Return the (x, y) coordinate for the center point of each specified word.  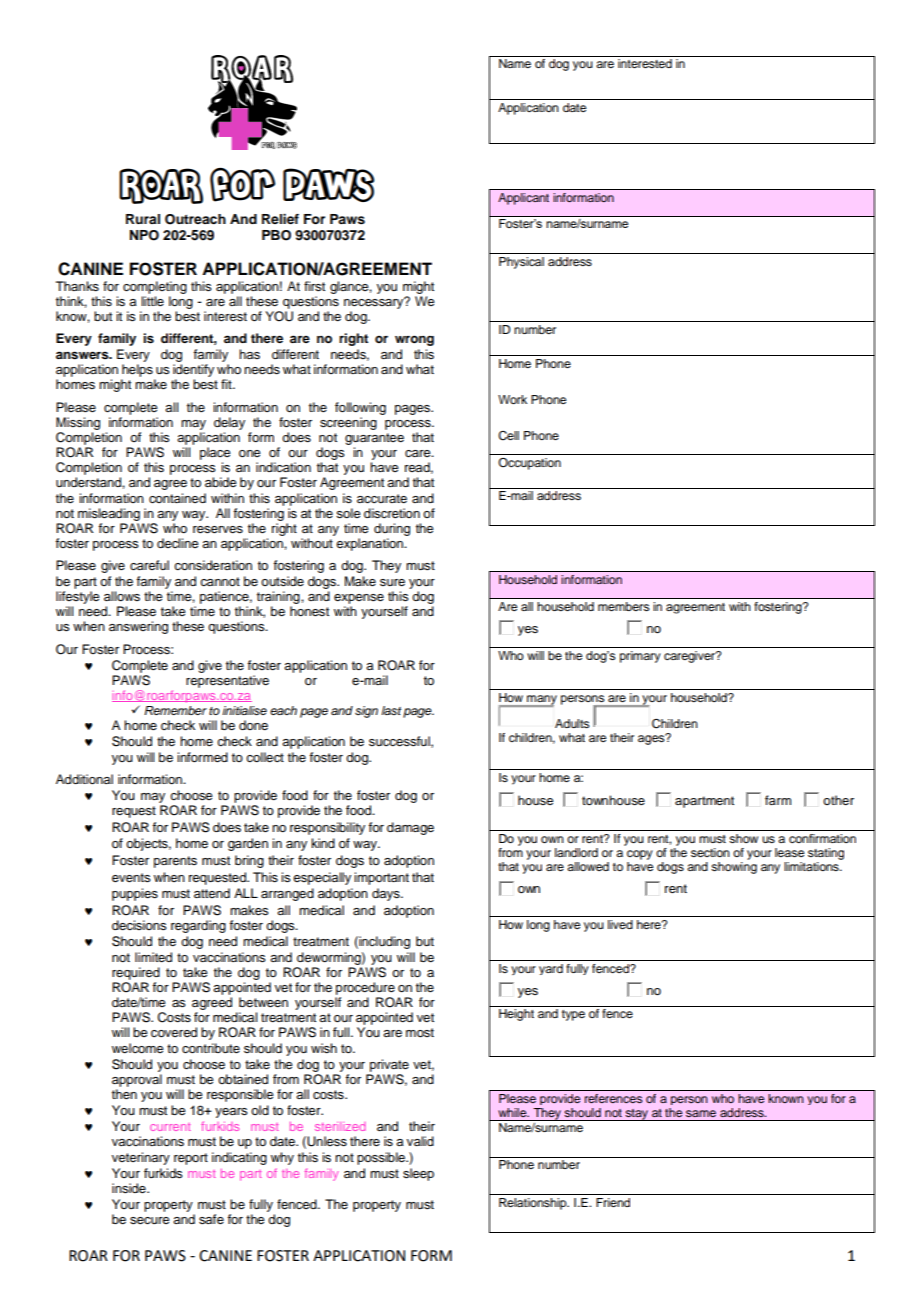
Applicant (523, 199)
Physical (521, 263)
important (381, 878)
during (392, 529)
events (131, 877)
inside (130, 1188)
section (710, 852)
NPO (144, 235)
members (623, 606)
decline (178, 543)
